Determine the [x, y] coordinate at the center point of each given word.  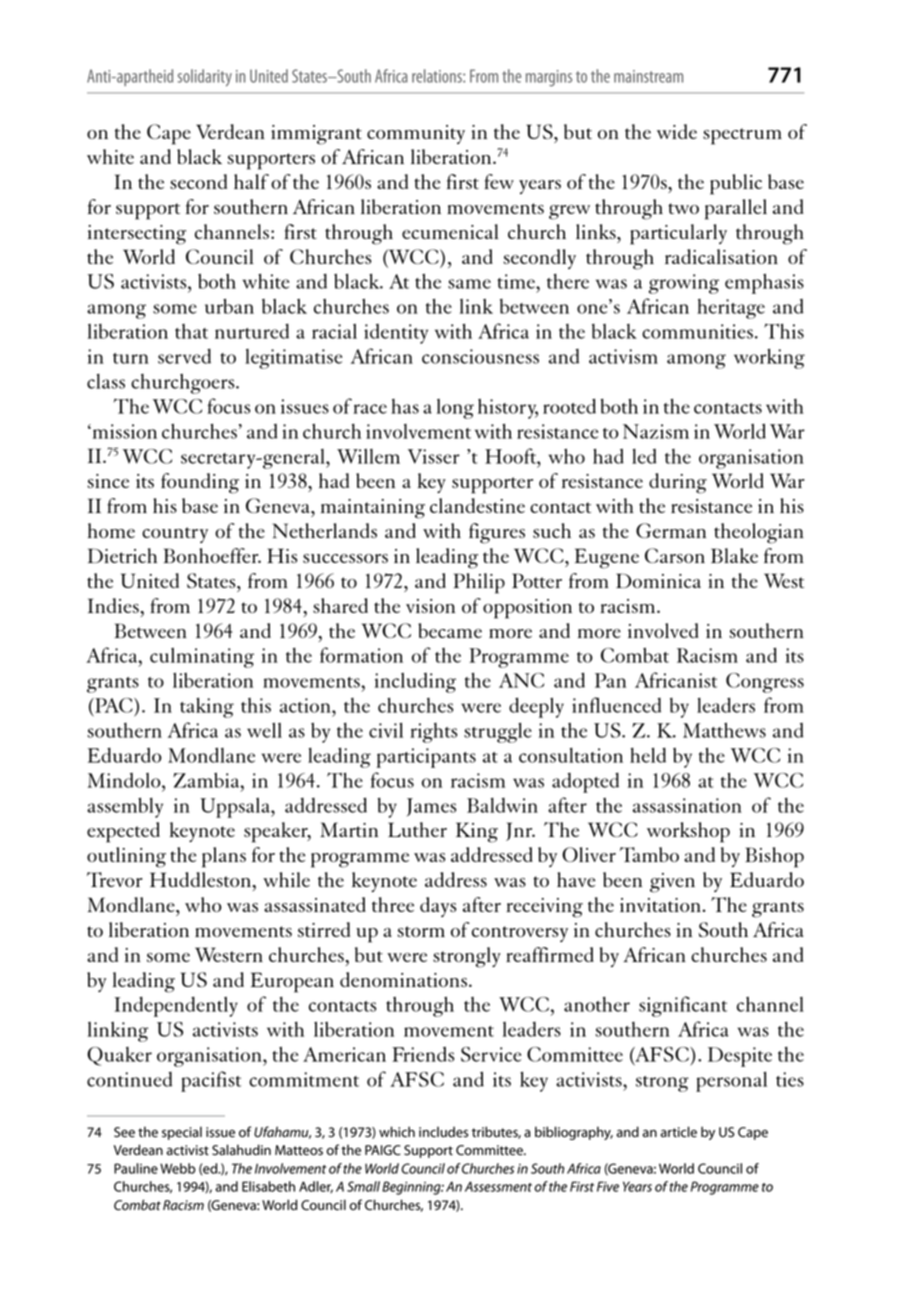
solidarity [205, 77]
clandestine [477, 505]
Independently [176, 1007]
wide [677, 131]
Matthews [724, 730]
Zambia [207, 780]
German [671, 530]
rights [433, 733]
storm [421, 931]
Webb [177, 1168]
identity [396, 334]
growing [684, 284]
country [175, 535]
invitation [661, 905]
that [191, 331]
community [416, 134]
